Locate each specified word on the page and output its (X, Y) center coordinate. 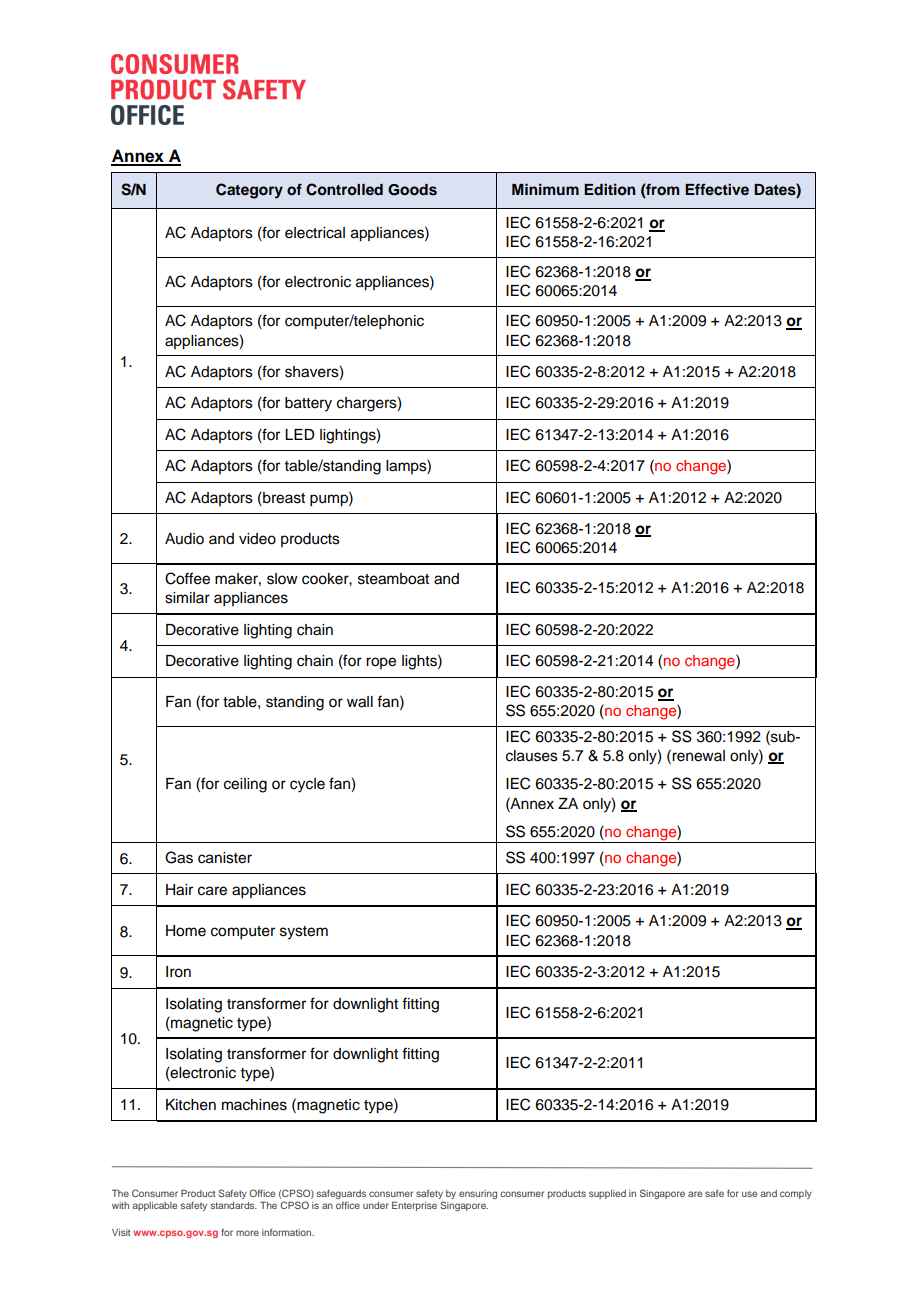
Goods (412, 190)
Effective (717, 189)
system (304, 933)
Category (249, 191)
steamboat (393, 579)
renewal (697, 755)
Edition (609, 189)
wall (360, 702)
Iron (178, 972)
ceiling (245, 785)
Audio (184, 539)
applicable (154, 1206)
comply (796, 1194)
